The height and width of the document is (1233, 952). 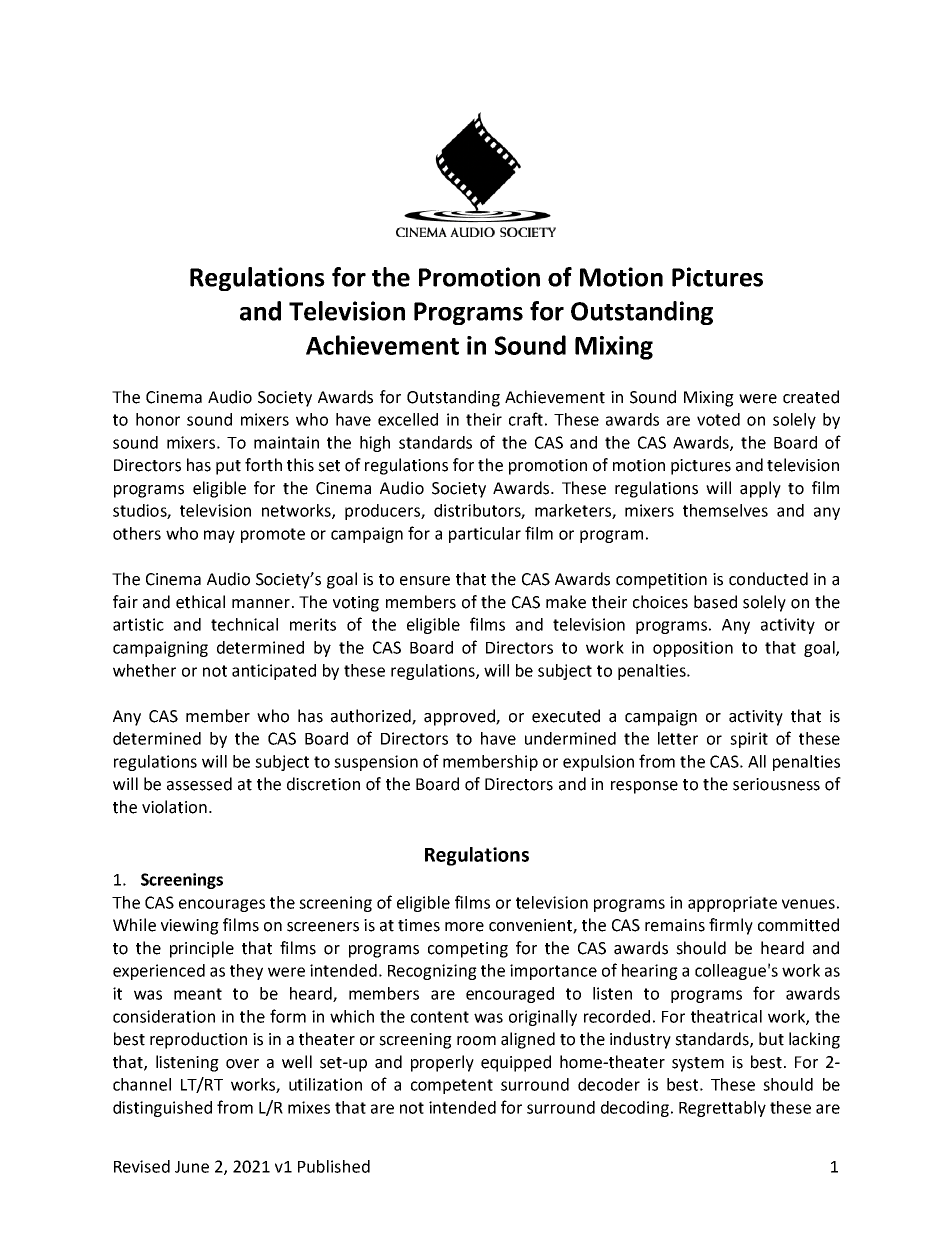 What do you see at coordinates (174, 807) in the document?
I see `violation` at bounding box center [174, 807].
